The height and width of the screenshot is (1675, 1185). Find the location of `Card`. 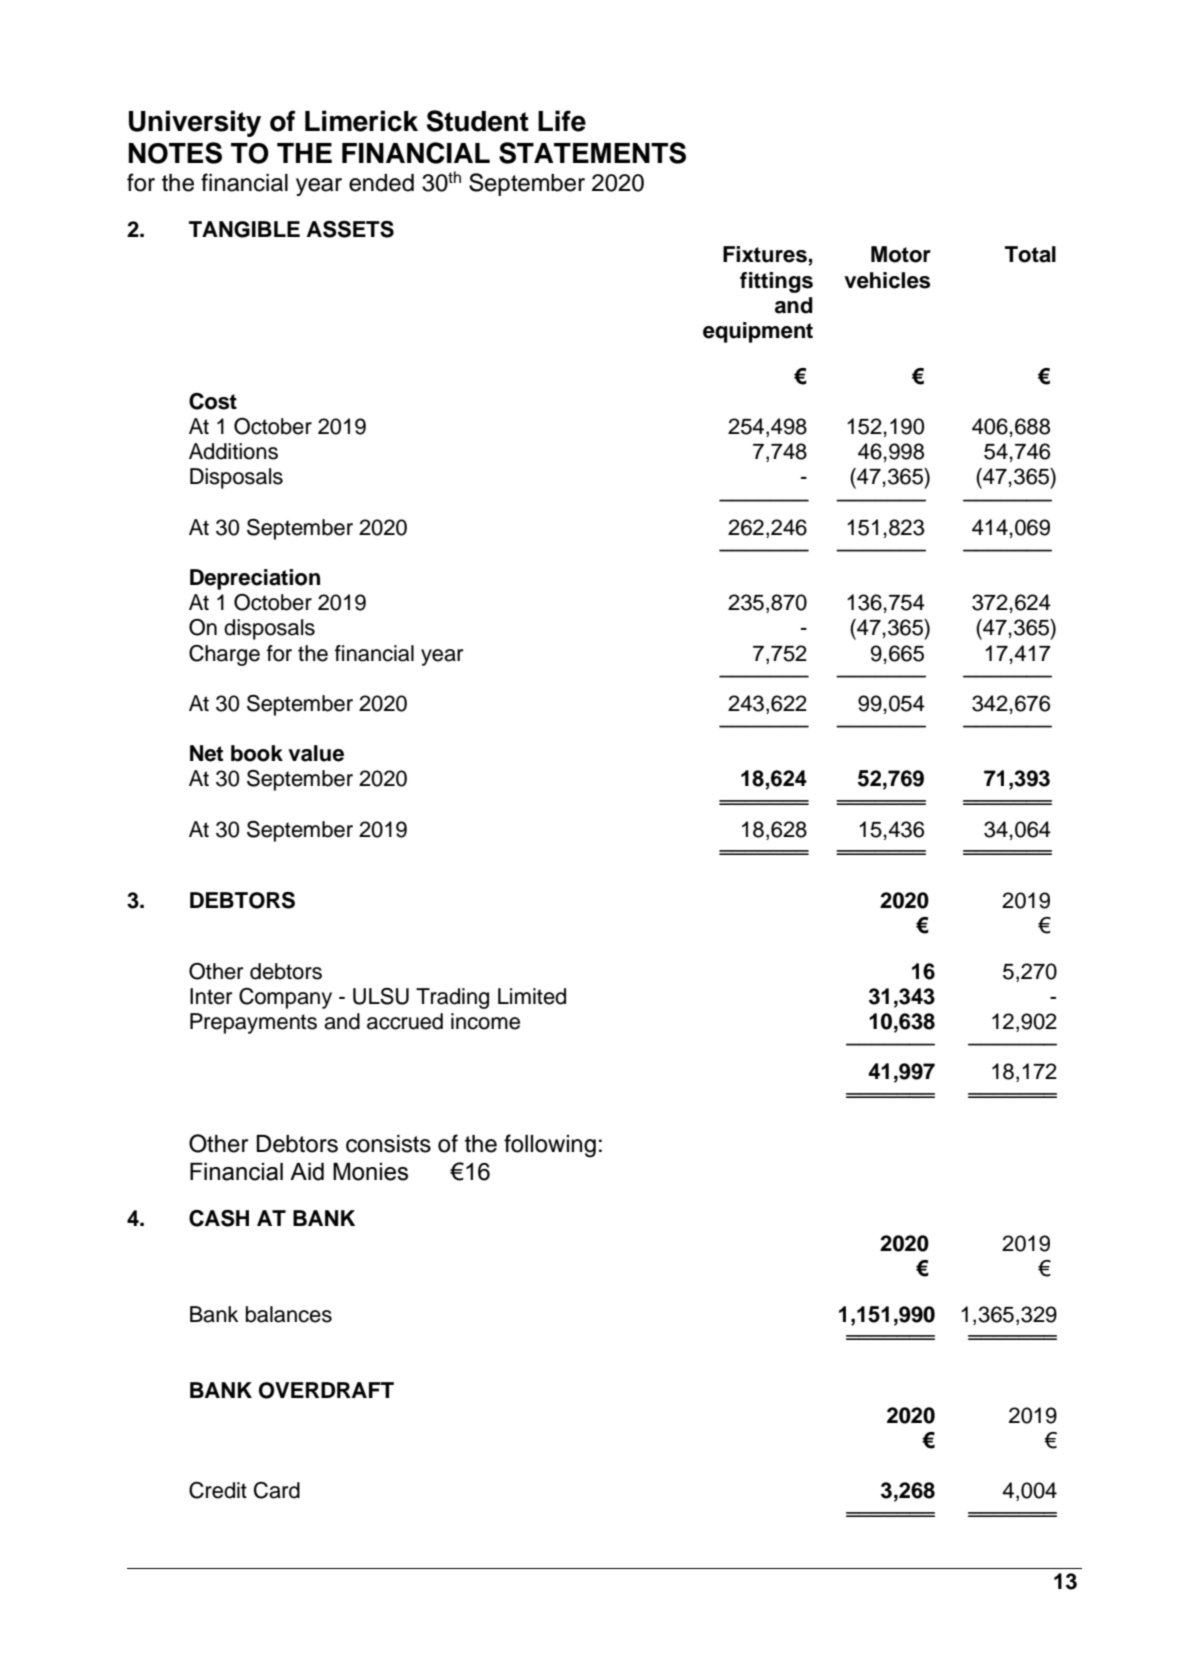

Card is located at coordinates (277, 1490).
